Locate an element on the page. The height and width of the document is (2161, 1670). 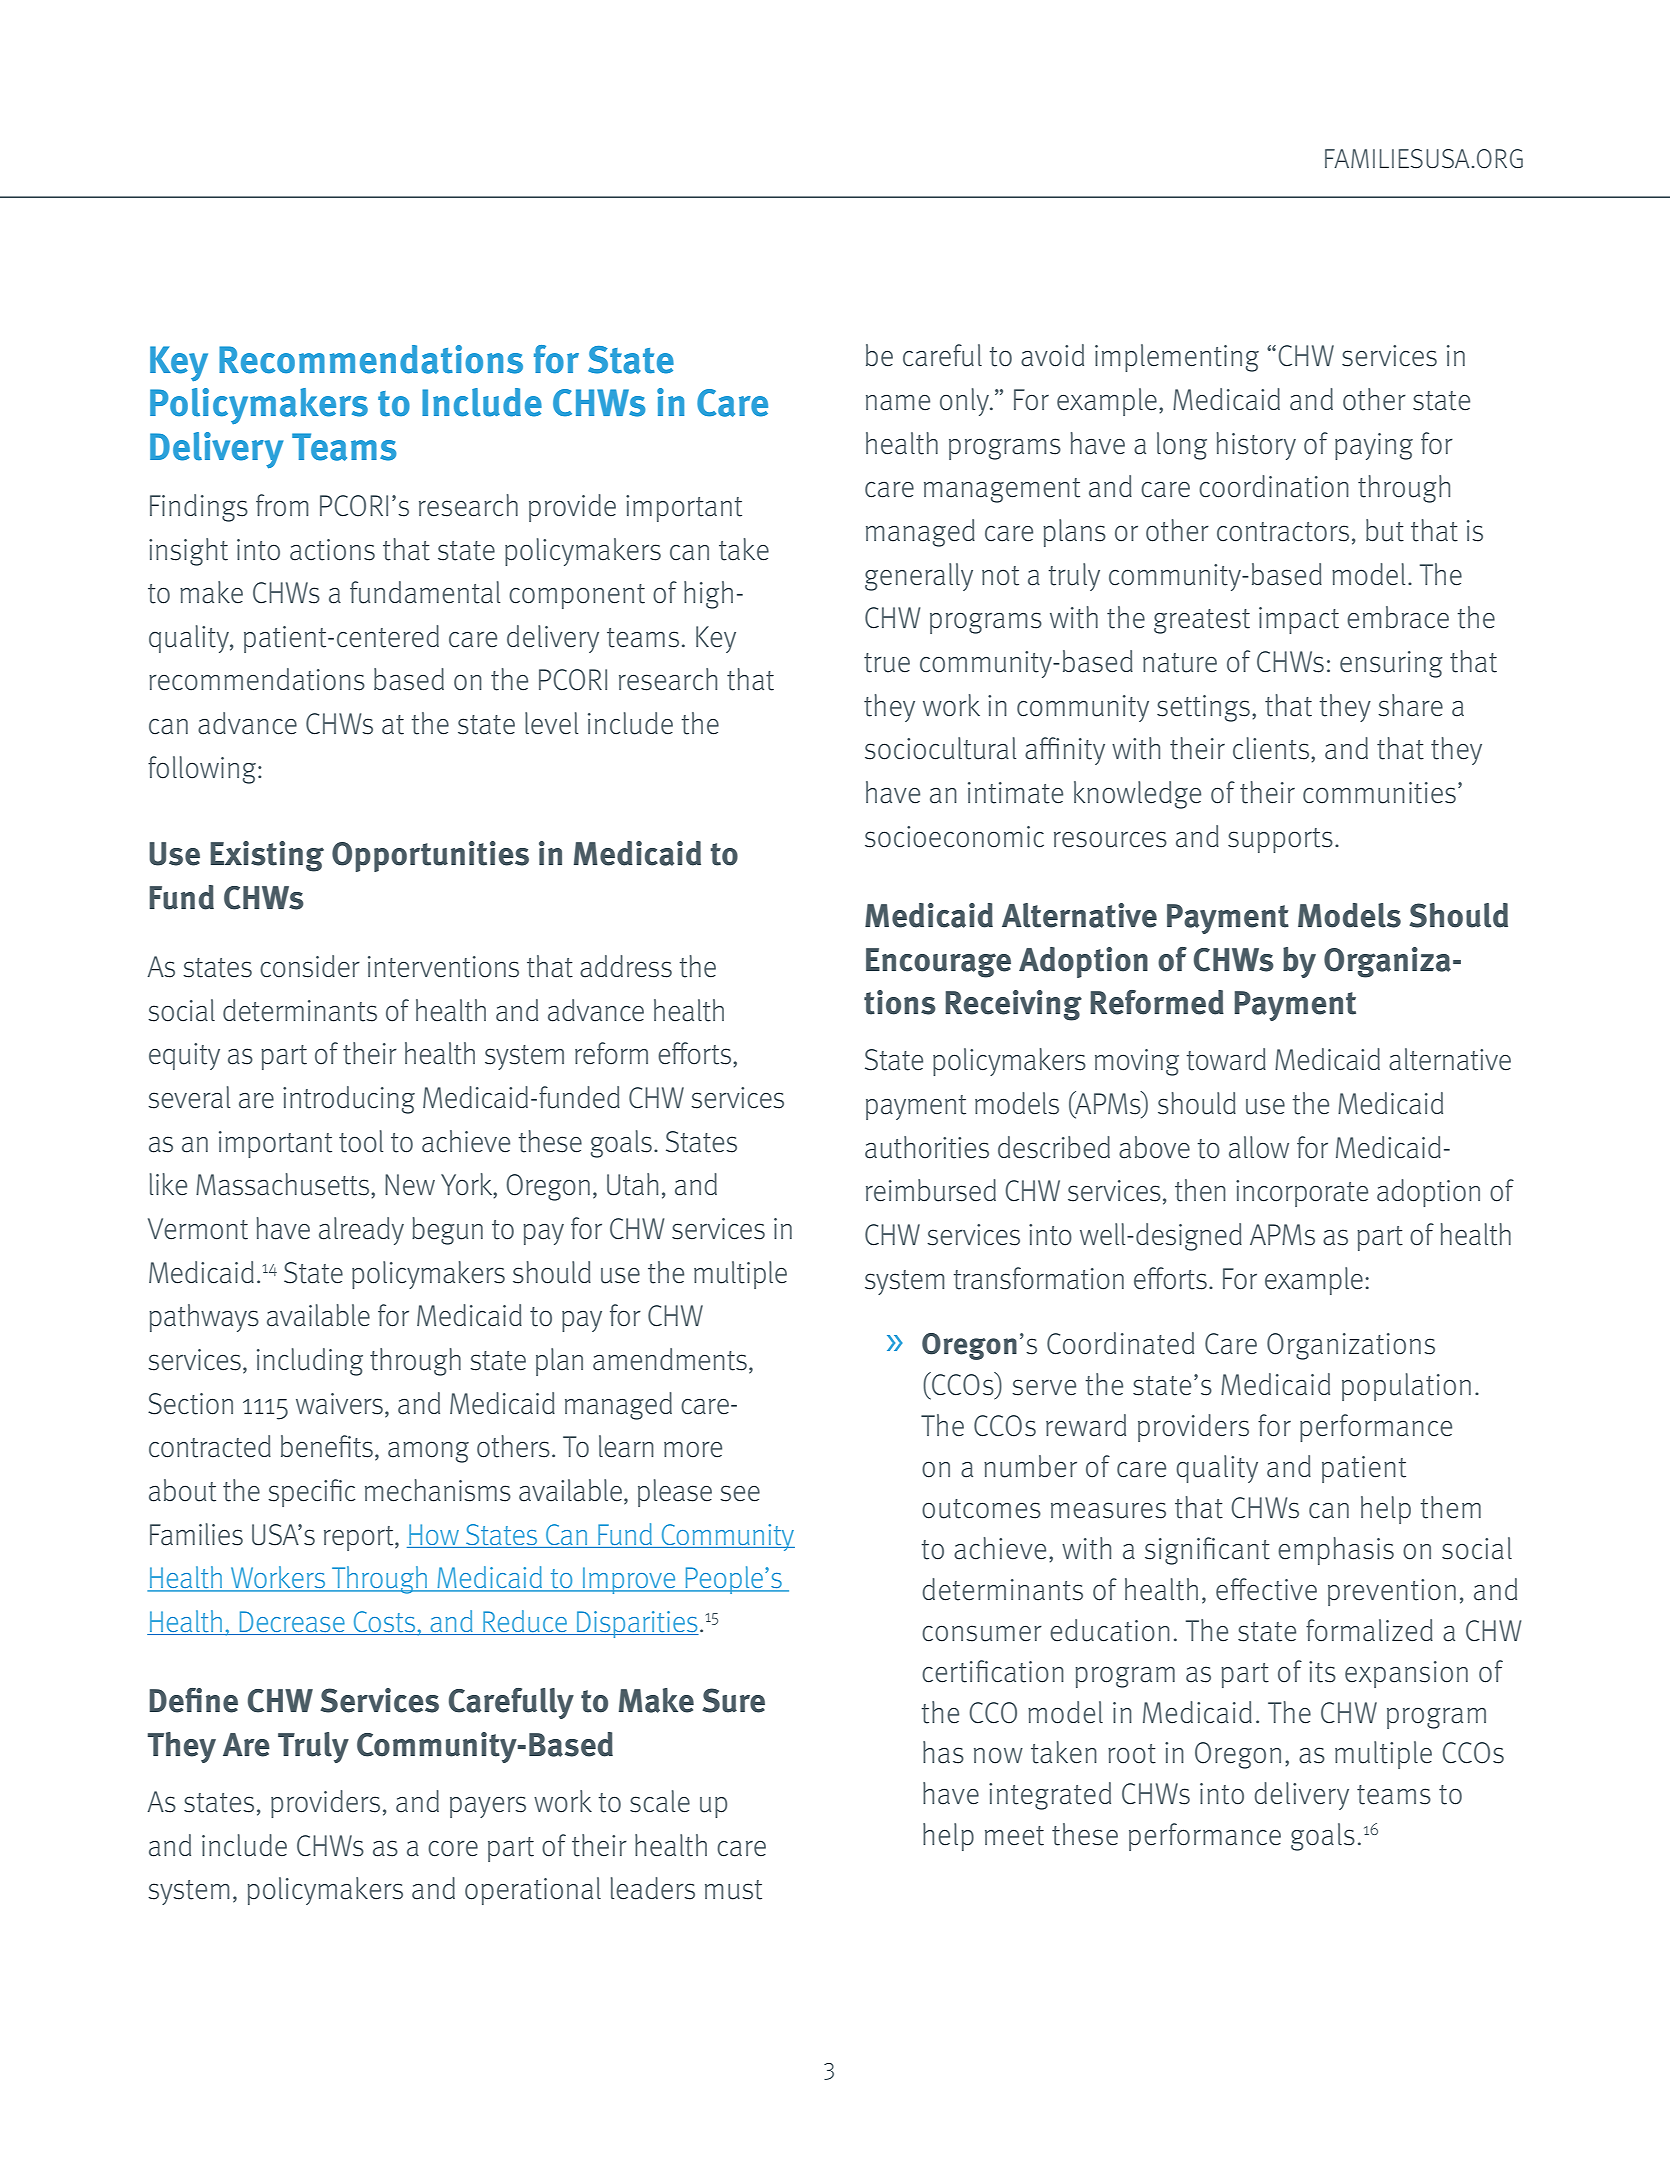
Existing is located at coordinates (267, 856).
